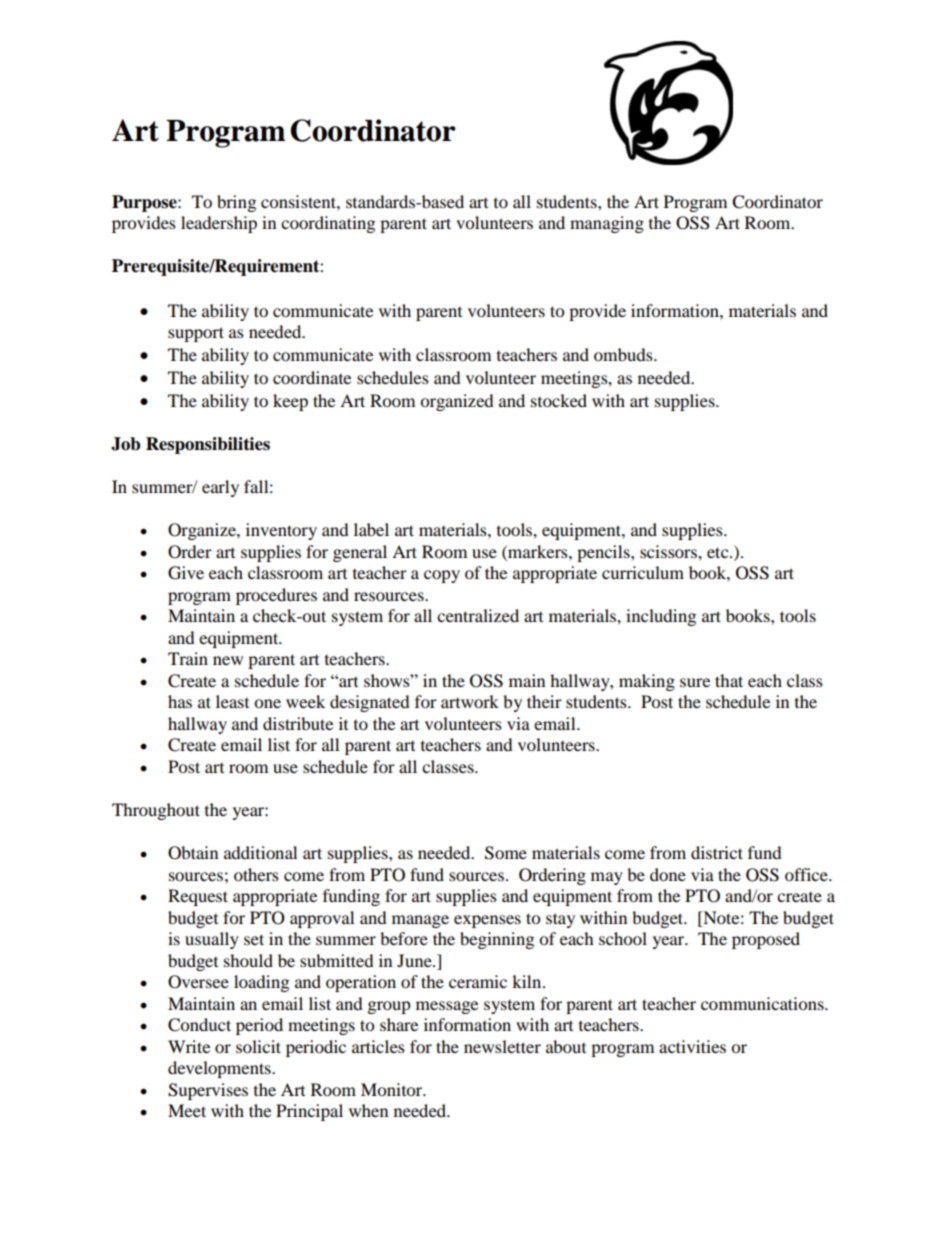 This document has height=1233, width=952. I want to click on centralized, so click(478, 615).
